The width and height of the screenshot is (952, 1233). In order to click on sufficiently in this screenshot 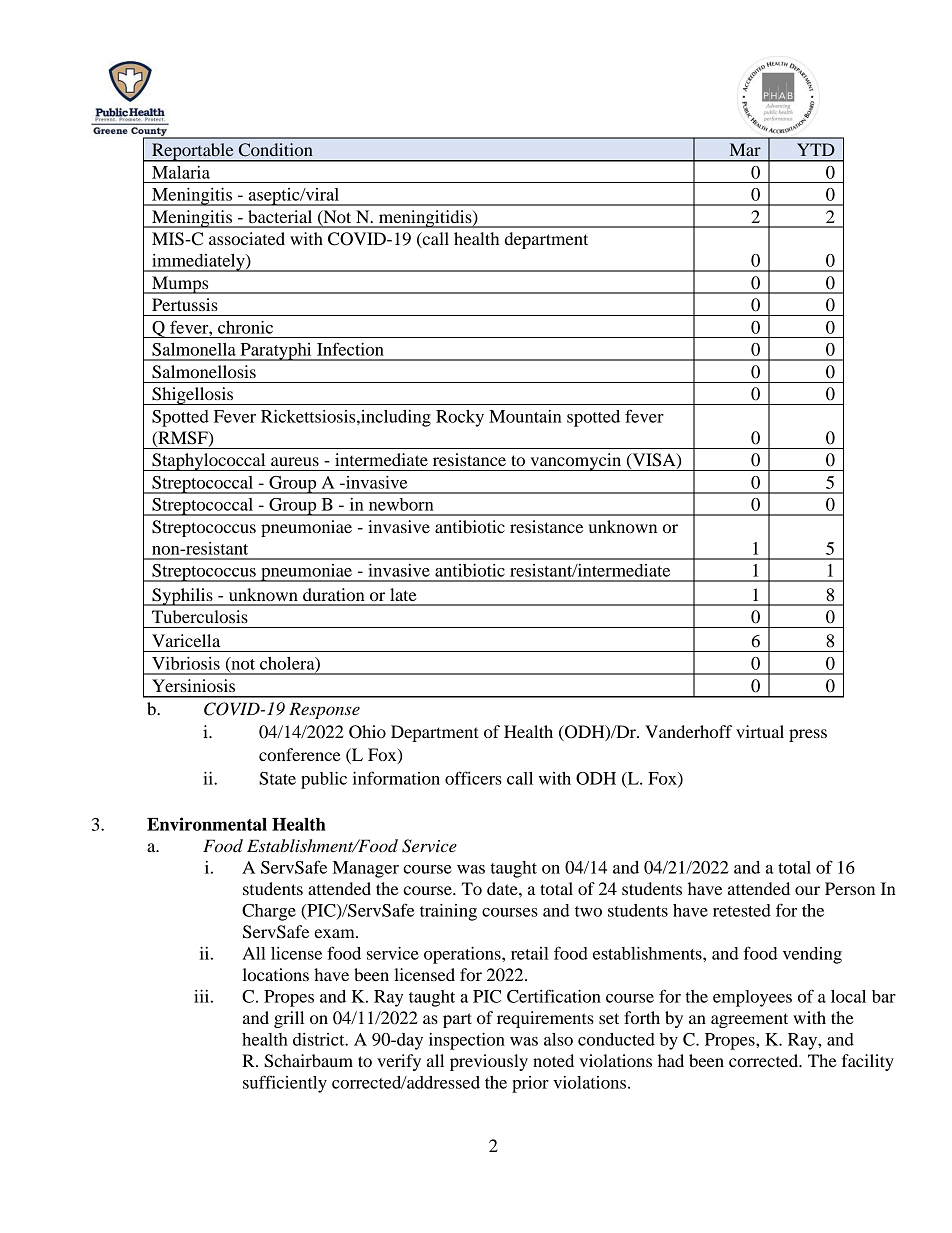, I will do `click(285, 1084)`.
